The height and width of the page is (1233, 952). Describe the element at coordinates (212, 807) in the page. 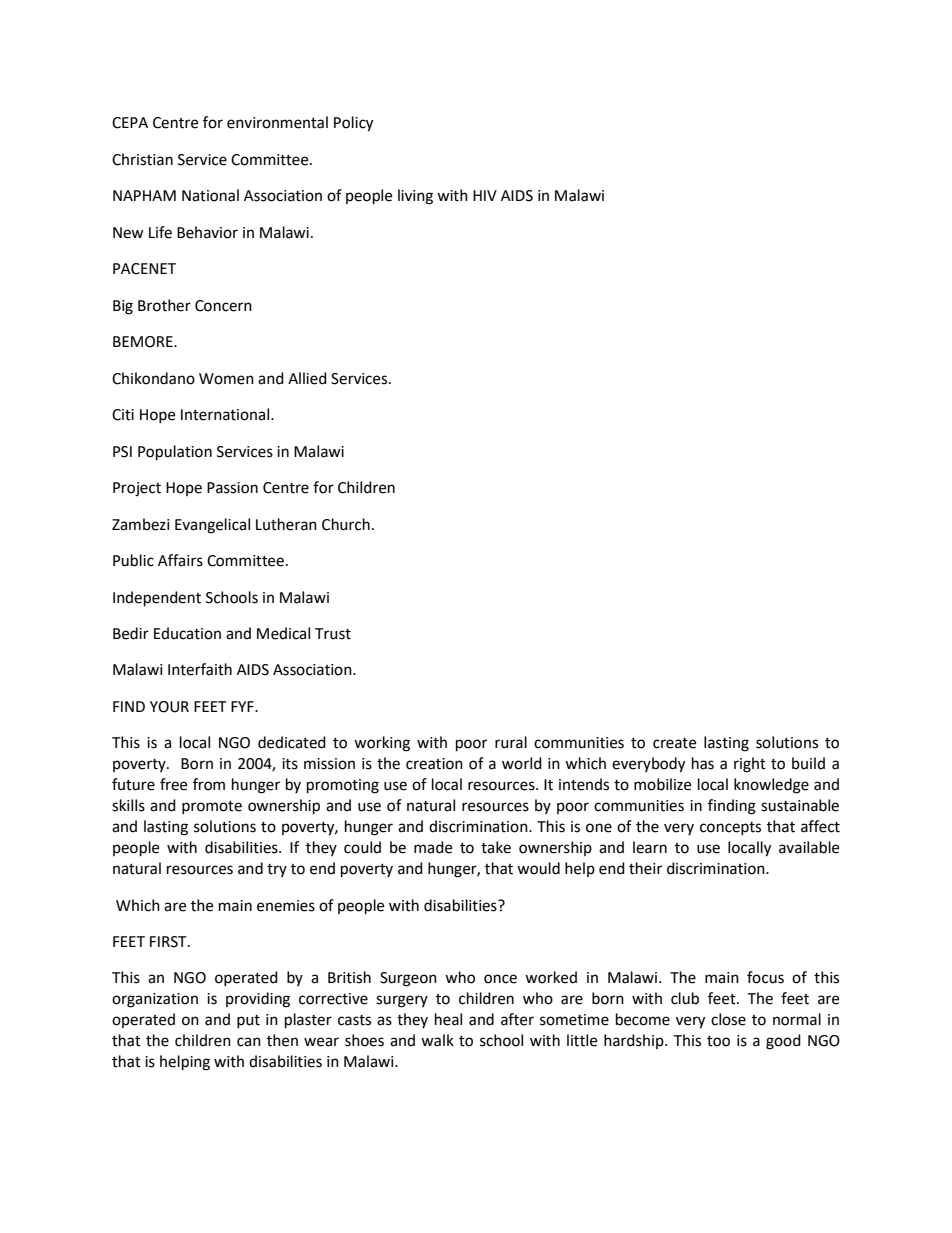

I see `promote` at that location.
